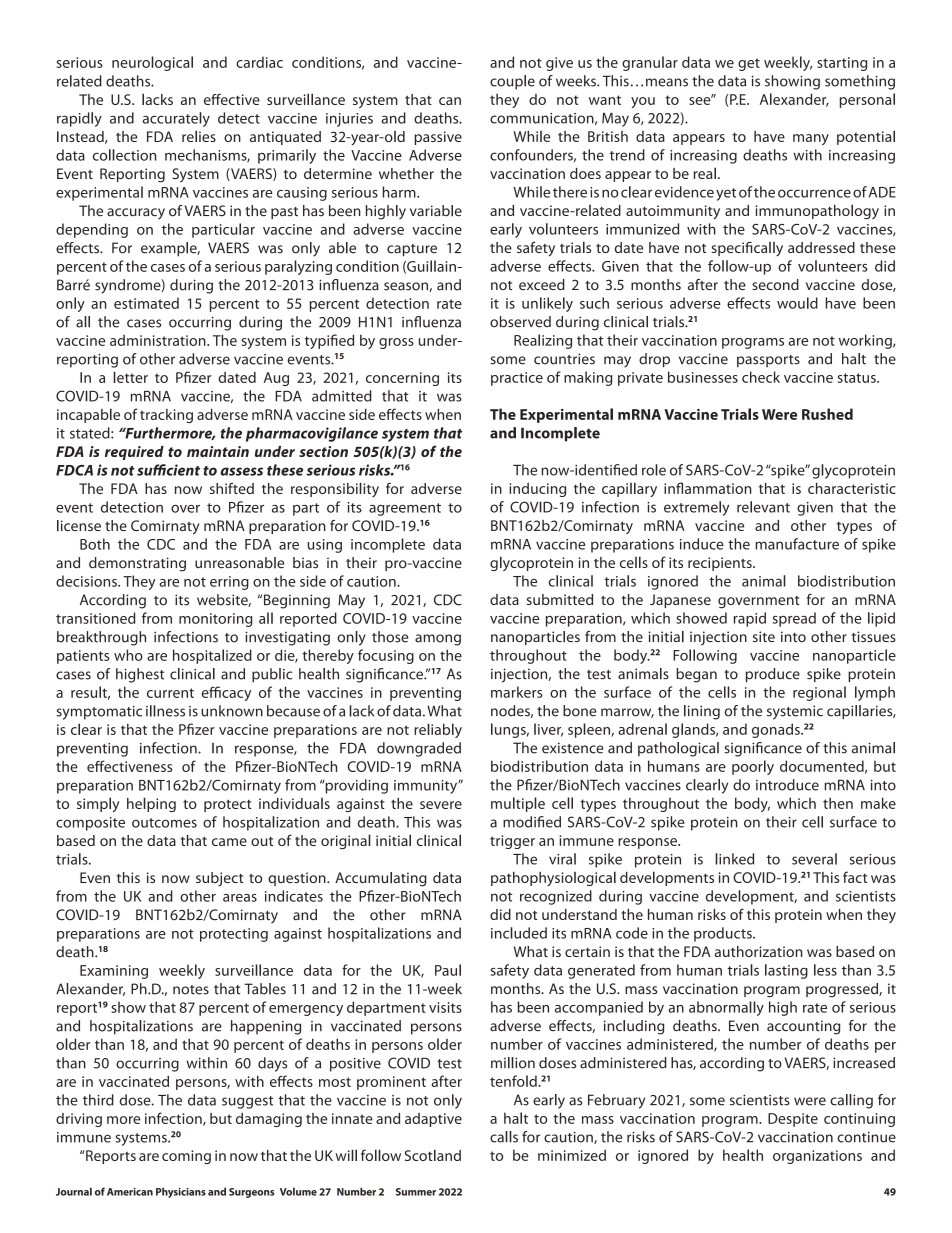 The image size is (952, 1233). I want to click on practice, so click(517, 379).
